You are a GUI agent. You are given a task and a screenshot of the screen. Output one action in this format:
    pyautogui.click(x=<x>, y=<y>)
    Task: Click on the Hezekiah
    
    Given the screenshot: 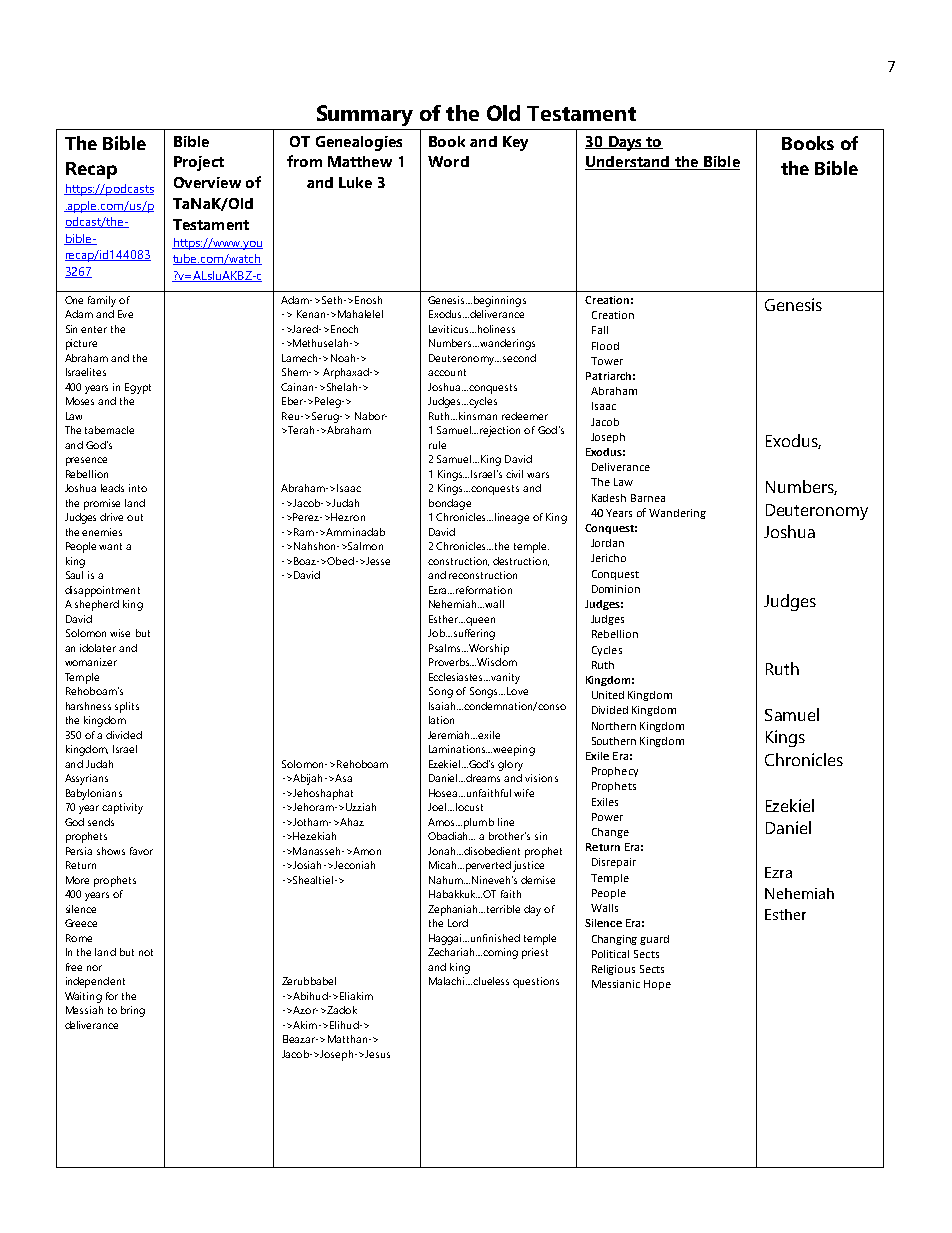 What is the action you would take?
    pyautogui.click(x=314, y=836)
